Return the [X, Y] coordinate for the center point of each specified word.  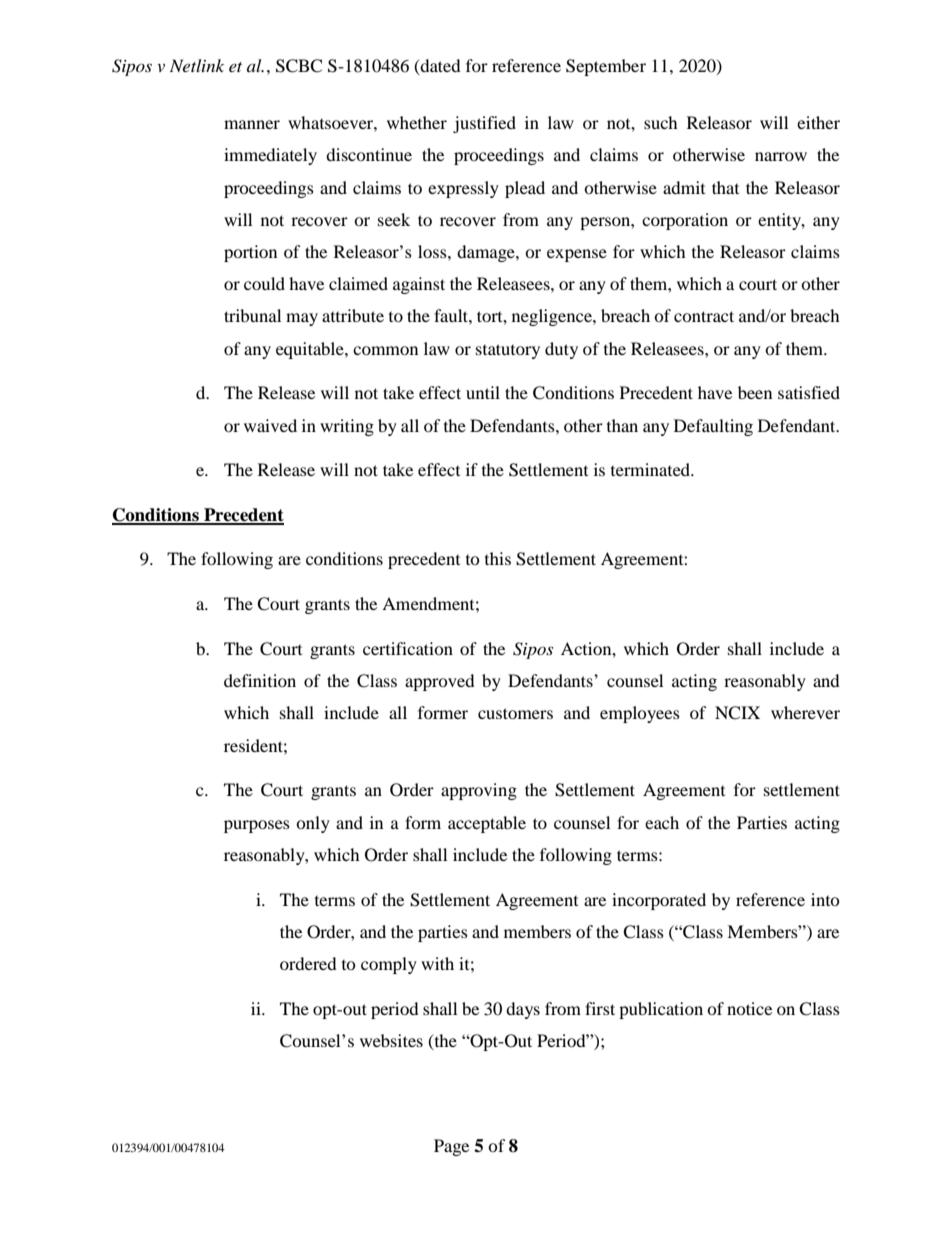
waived [270, 425]
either [818, 122]
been [755, 392]
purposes [257, 826]
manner [252, 124]
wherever [805, 712]
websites [391, 1040]
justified [484, 124]
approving [479, 791]
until [483, 392]
